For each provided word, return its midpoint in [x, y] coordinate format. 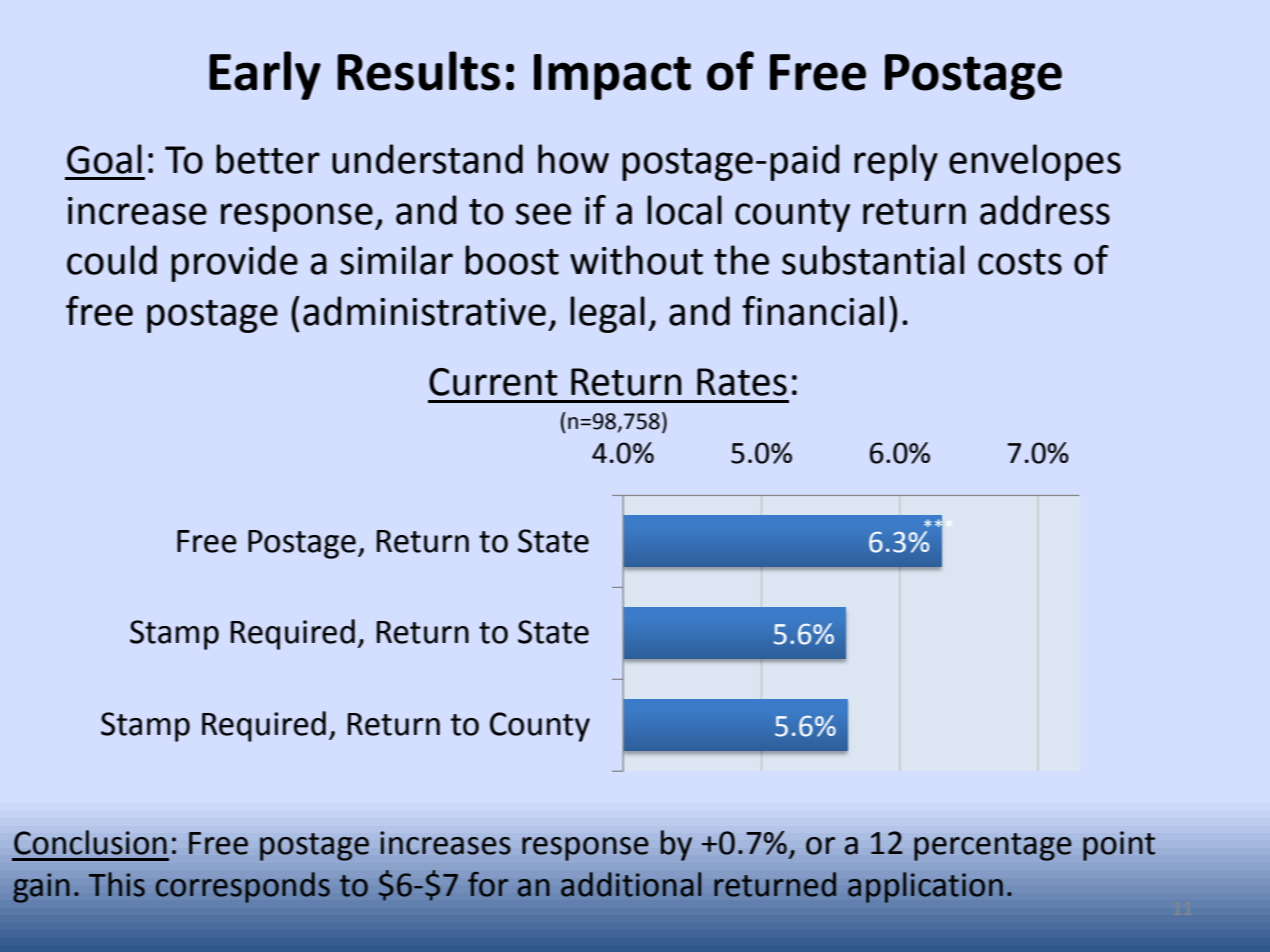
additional [631, 884]
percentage [992, 847]
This [117, 884]
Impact [612, 77]
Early [265, 75]
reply [896, 162]
